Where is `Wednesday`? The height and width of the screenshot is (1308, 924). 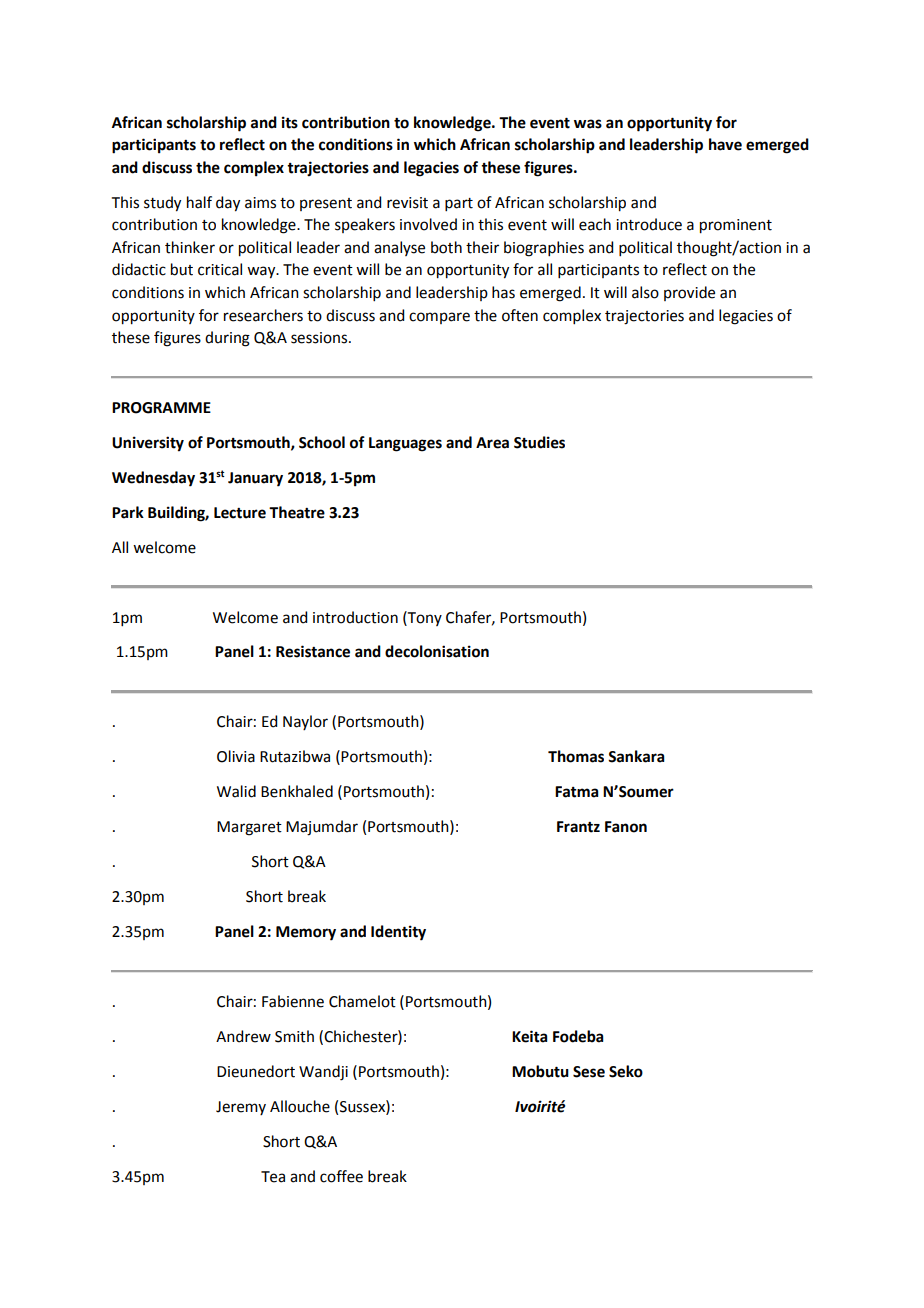 Wednesday is located at coordinates (153, 479).
